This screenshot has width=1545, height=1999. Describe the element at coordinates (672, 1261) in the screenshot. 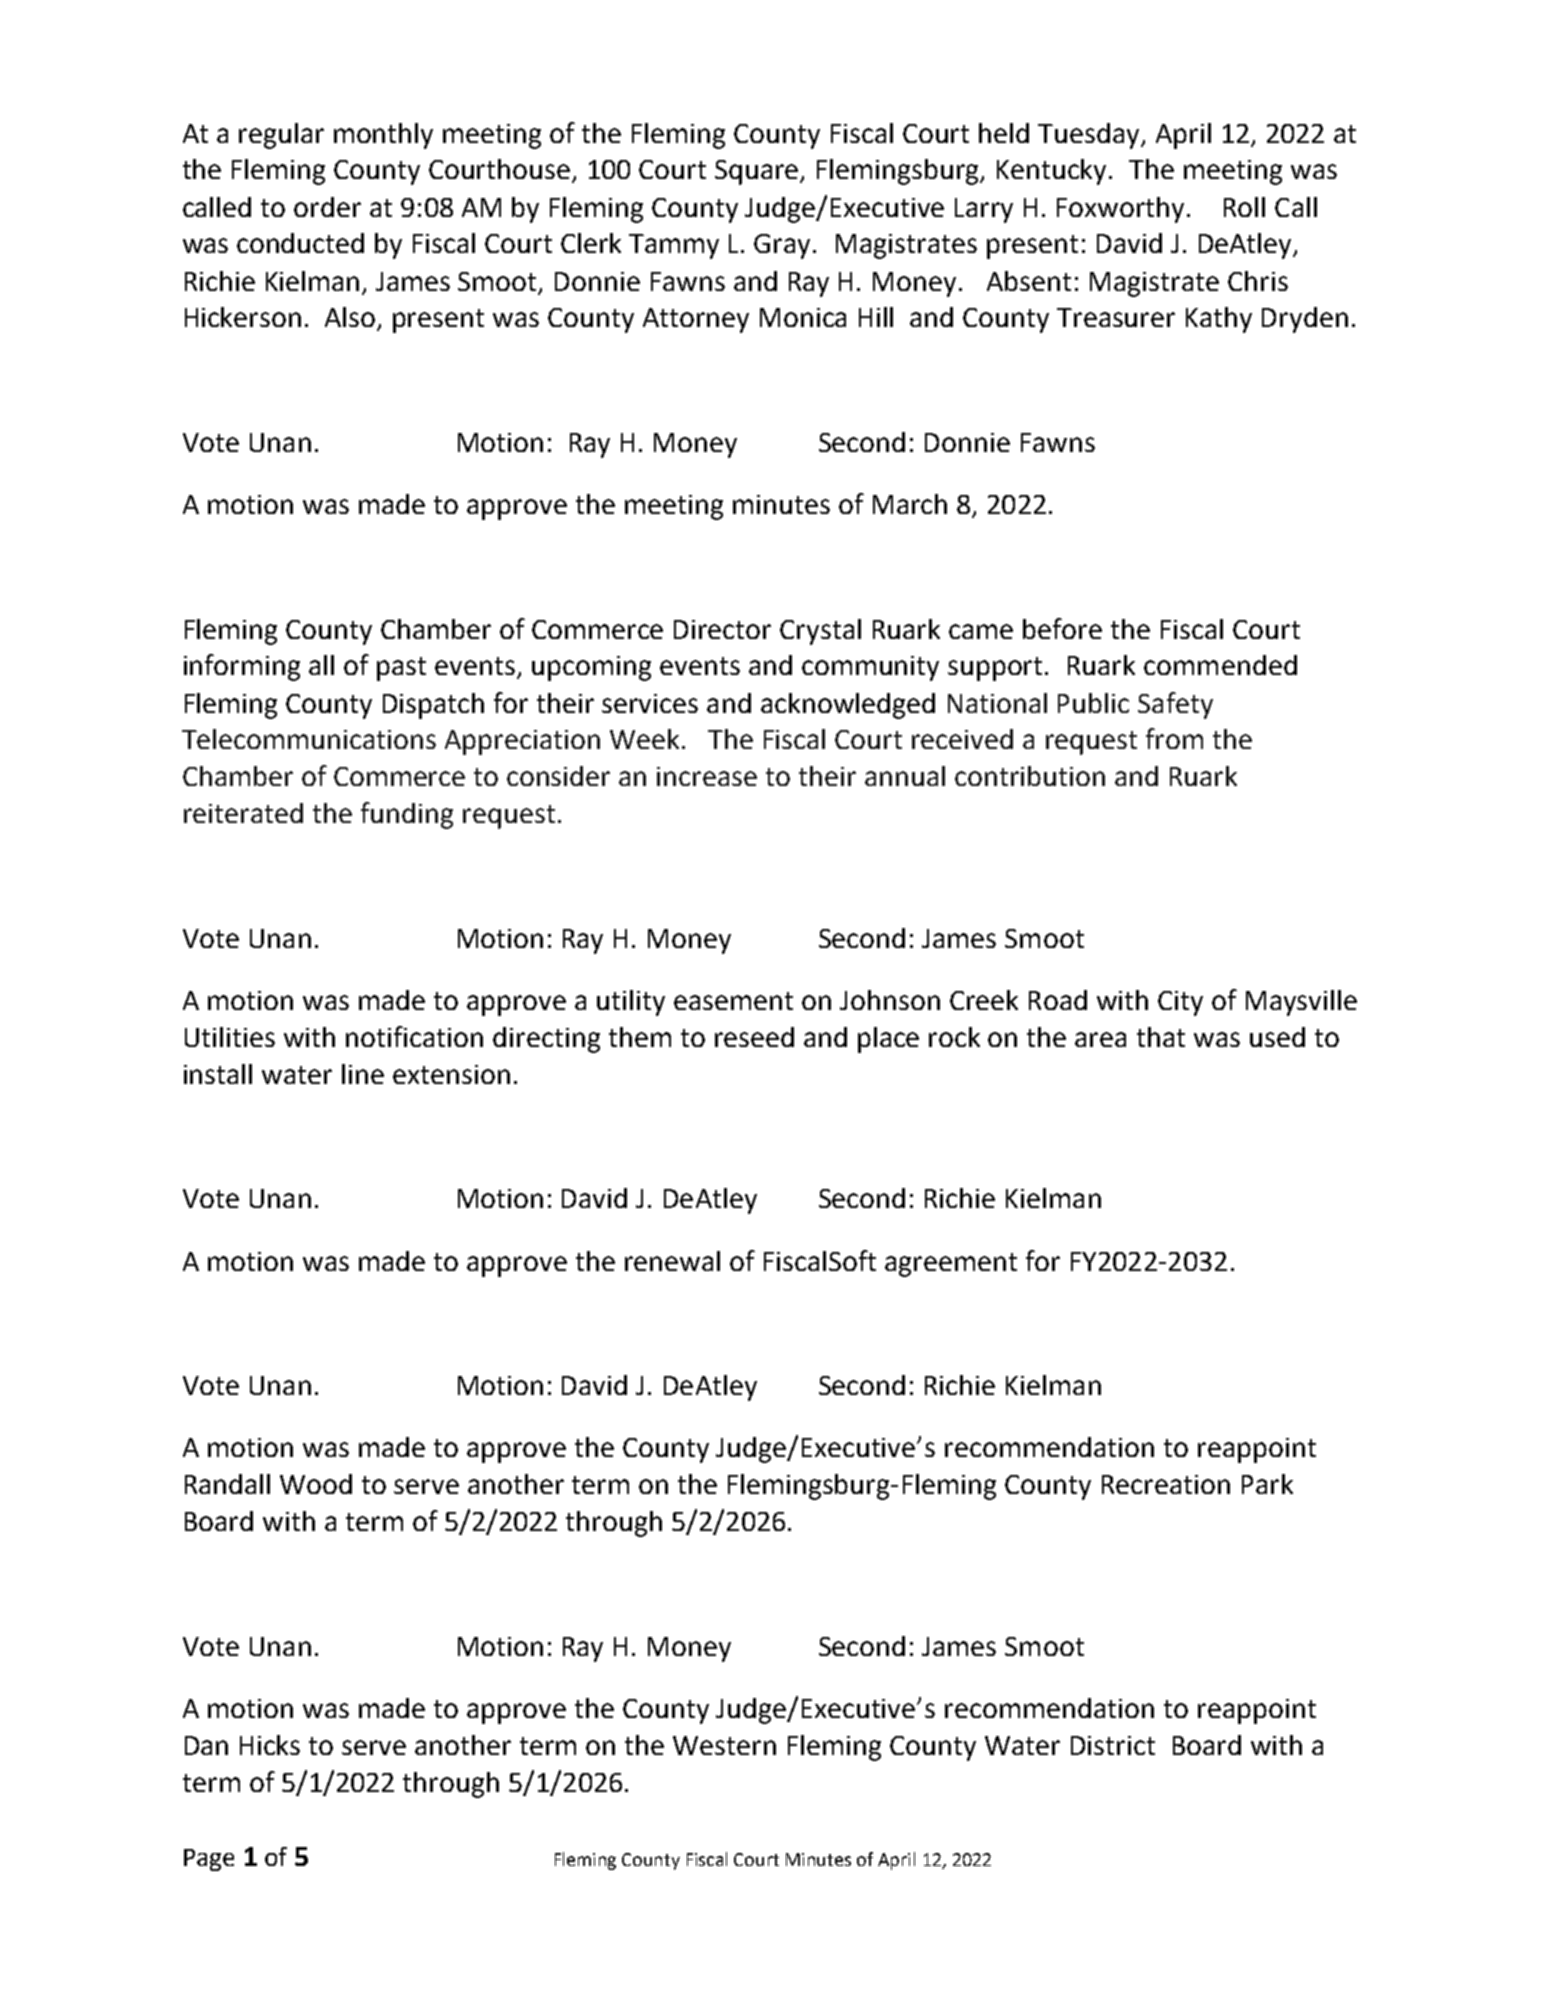

I see `renewal` at that location.
